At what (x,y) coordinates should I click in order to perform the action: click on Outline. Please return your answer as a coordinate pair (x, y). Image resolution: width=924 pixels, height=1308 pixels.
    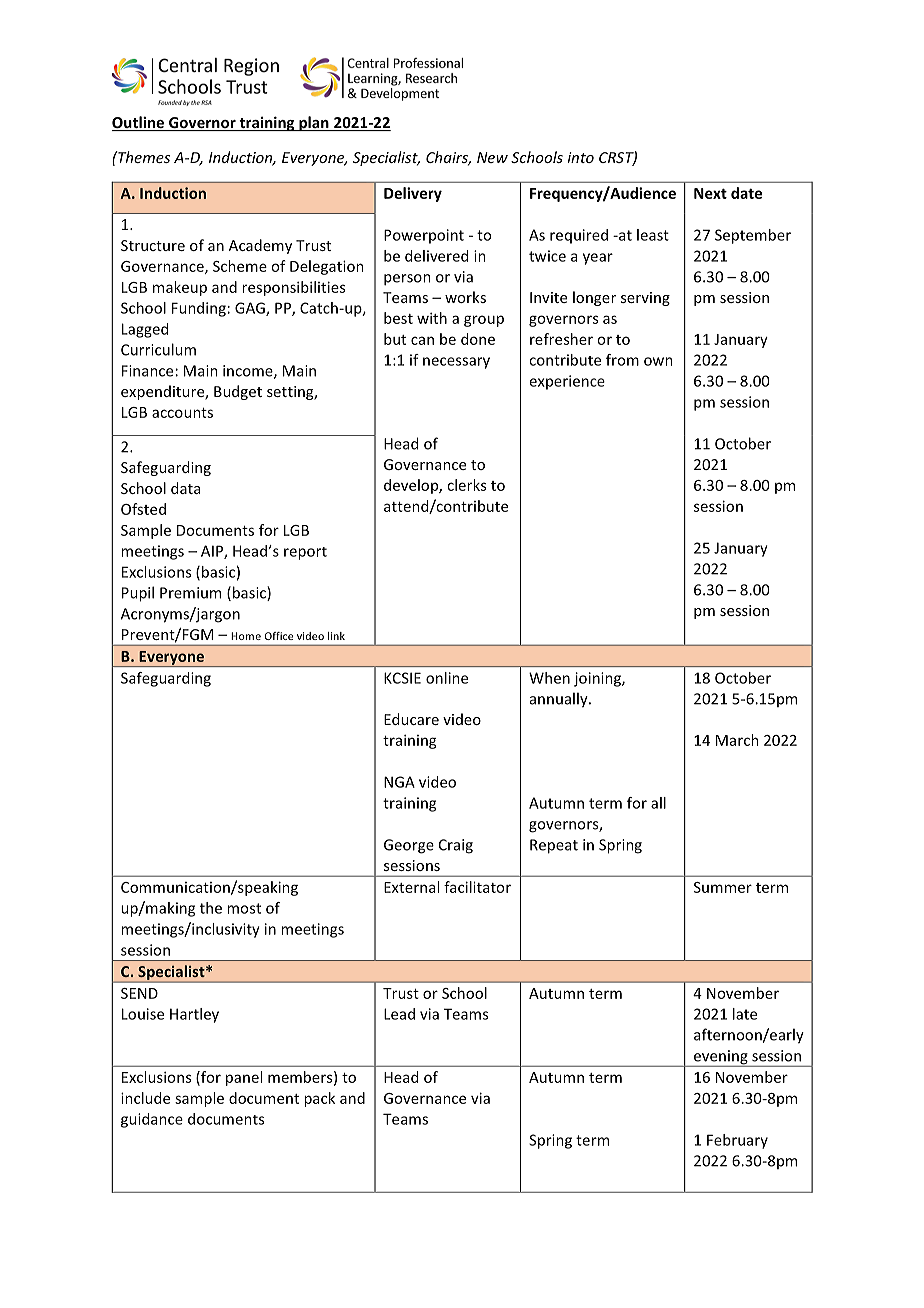
    Looking at the image, I should click on (139, 123).
